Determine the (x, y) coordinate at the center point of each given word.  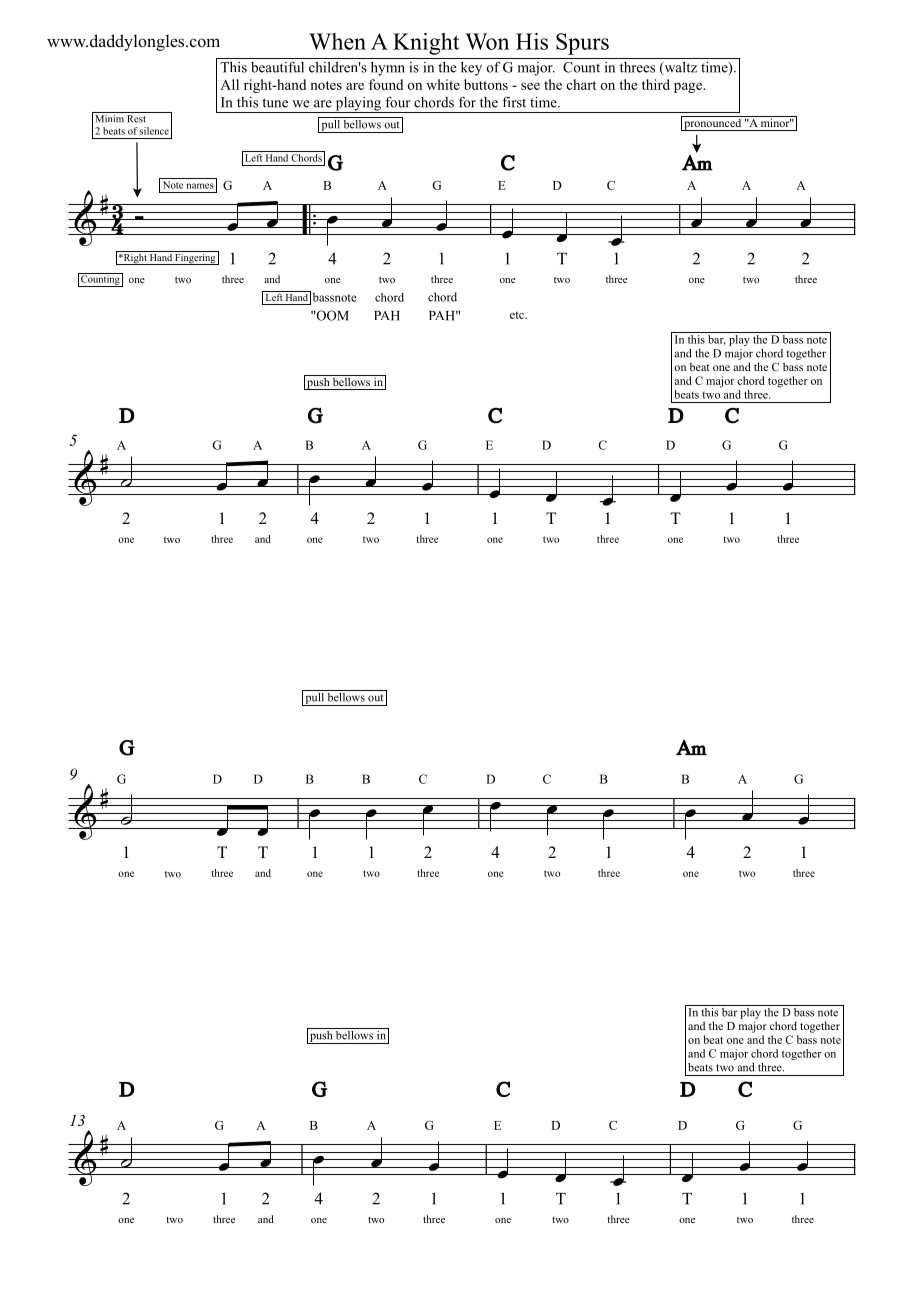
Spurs (582, 44)
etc (518, 315)
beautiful (277, 67)
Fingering (195, 258)
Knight (426, 44)
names (200, 186)
